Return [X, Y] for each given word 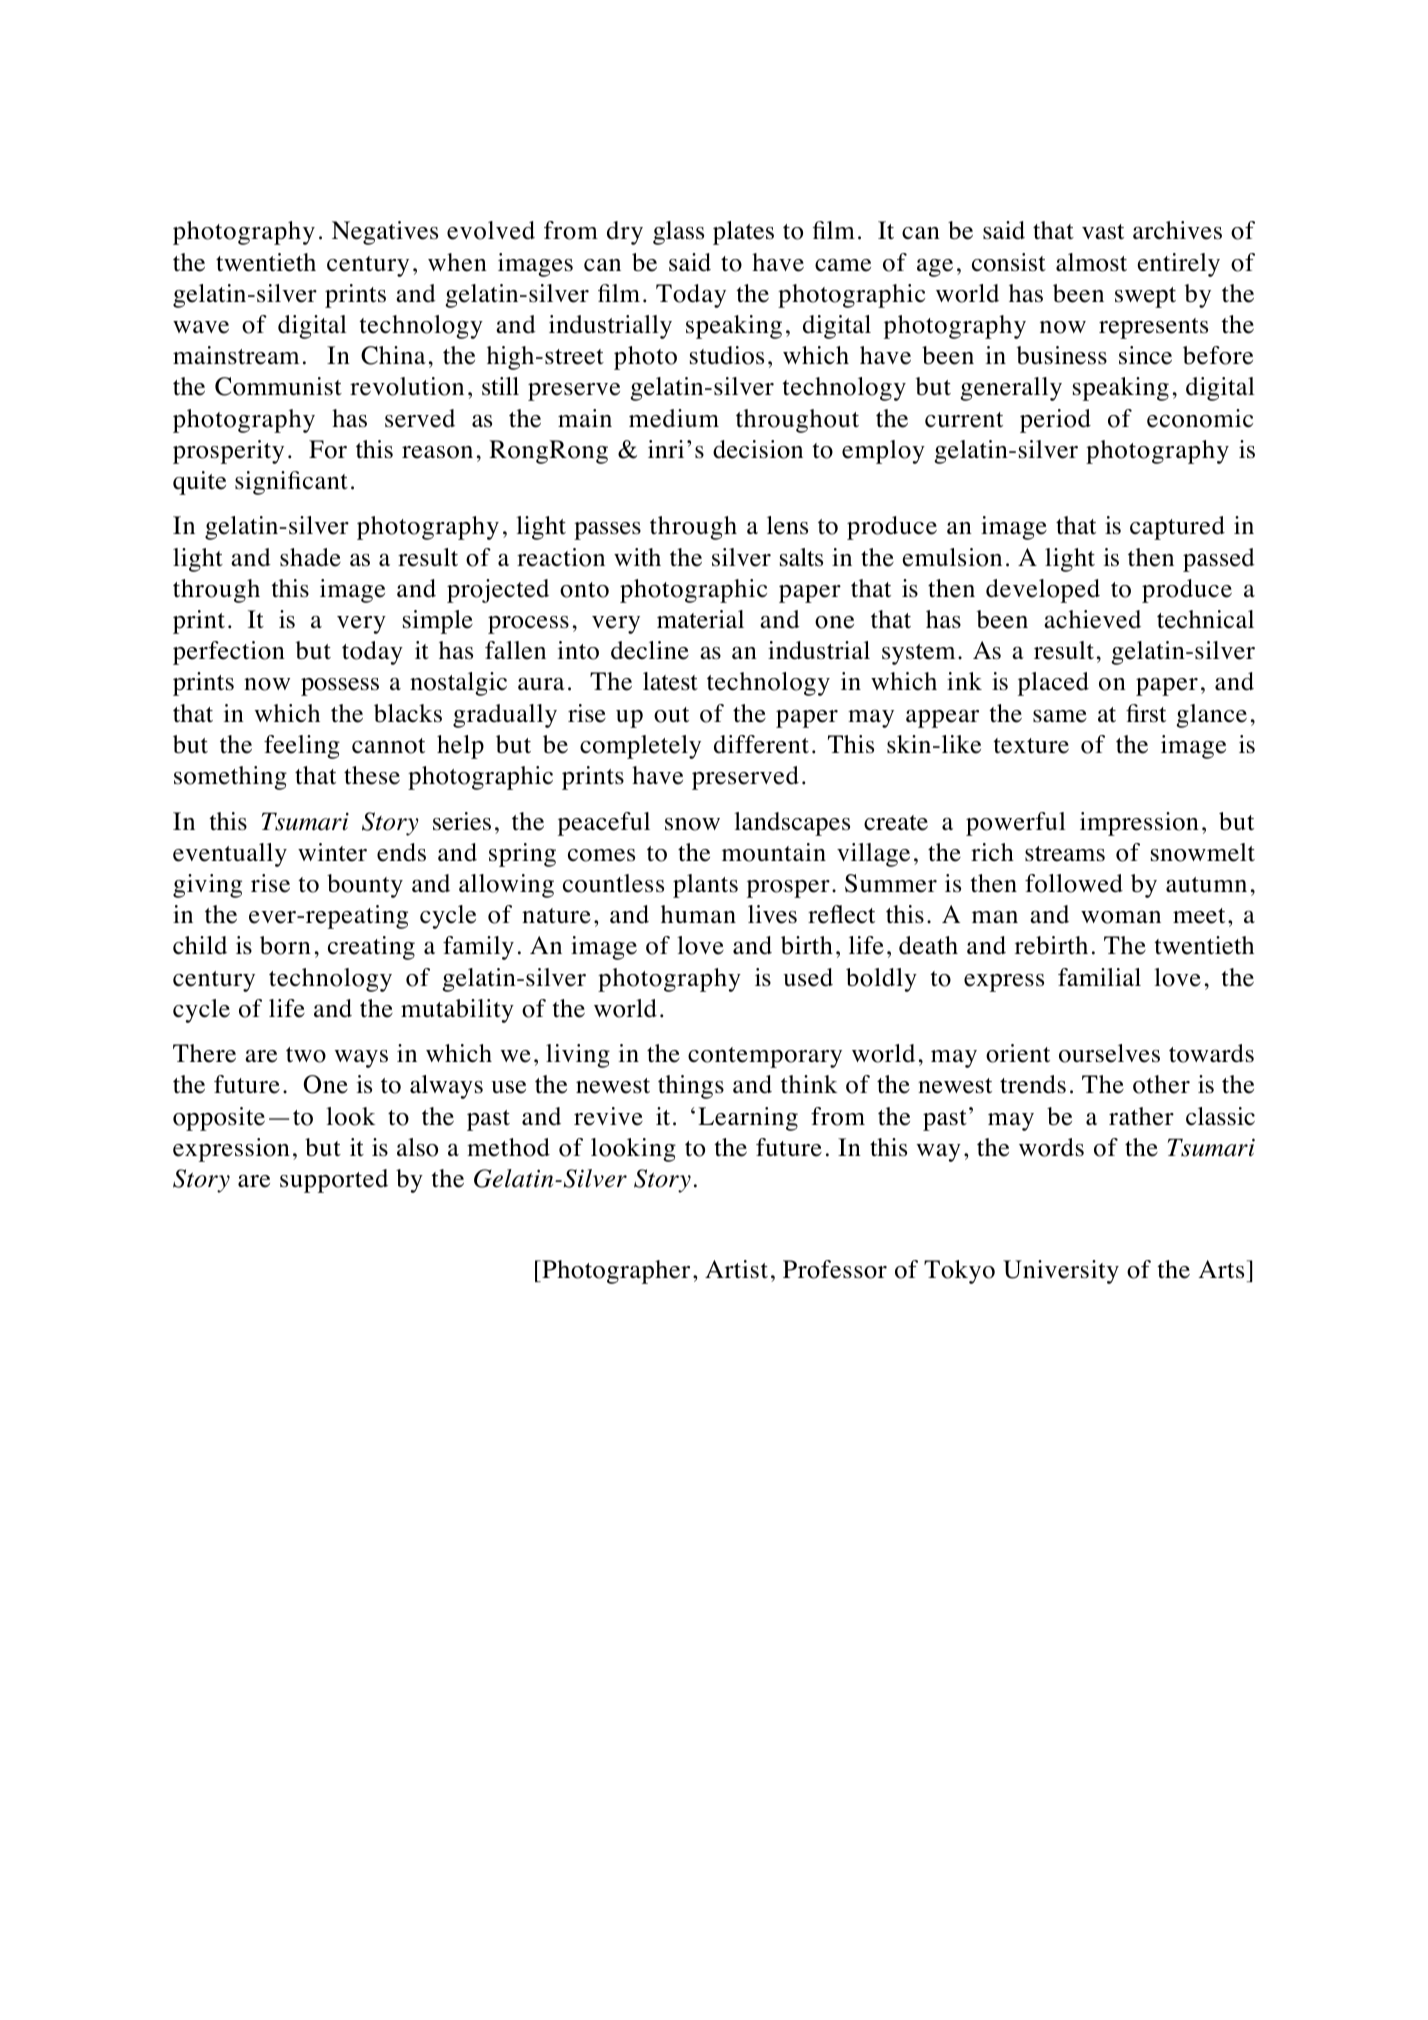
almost [1091, 262]
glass [678, 233]
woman [1121, 917]
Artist [736, 1269]
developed [1043, 591]
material [700, 619]
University [1061, 1272]
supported [334, 1181]
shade [310, 557]
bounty [365, 886]
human [698, 914]
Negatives [385, 233]
